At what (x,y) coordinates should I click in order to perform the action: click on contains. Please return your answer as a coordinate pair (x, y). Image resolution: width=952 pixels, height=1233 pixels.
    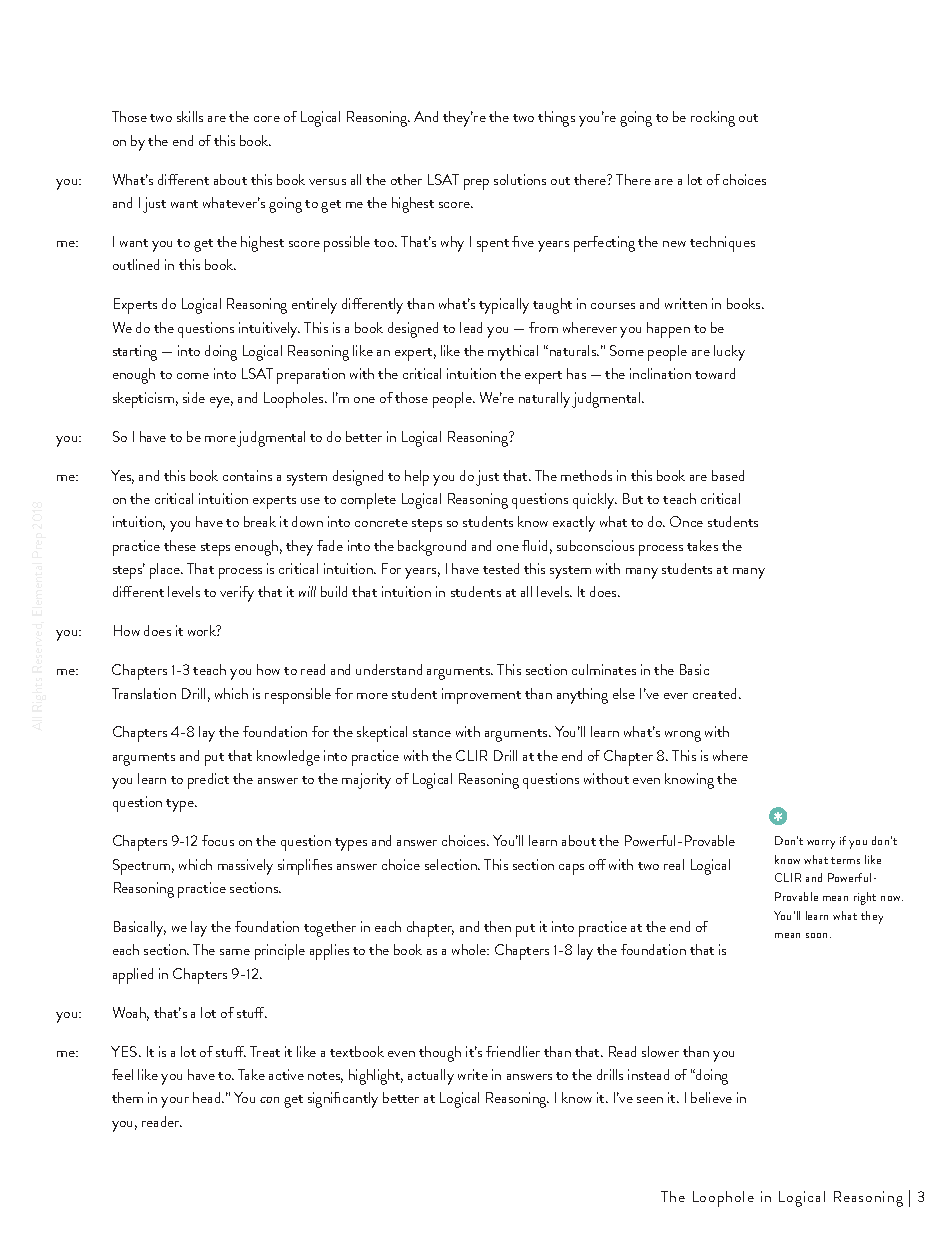
    Looking at the image, I should click on (247, 475).
